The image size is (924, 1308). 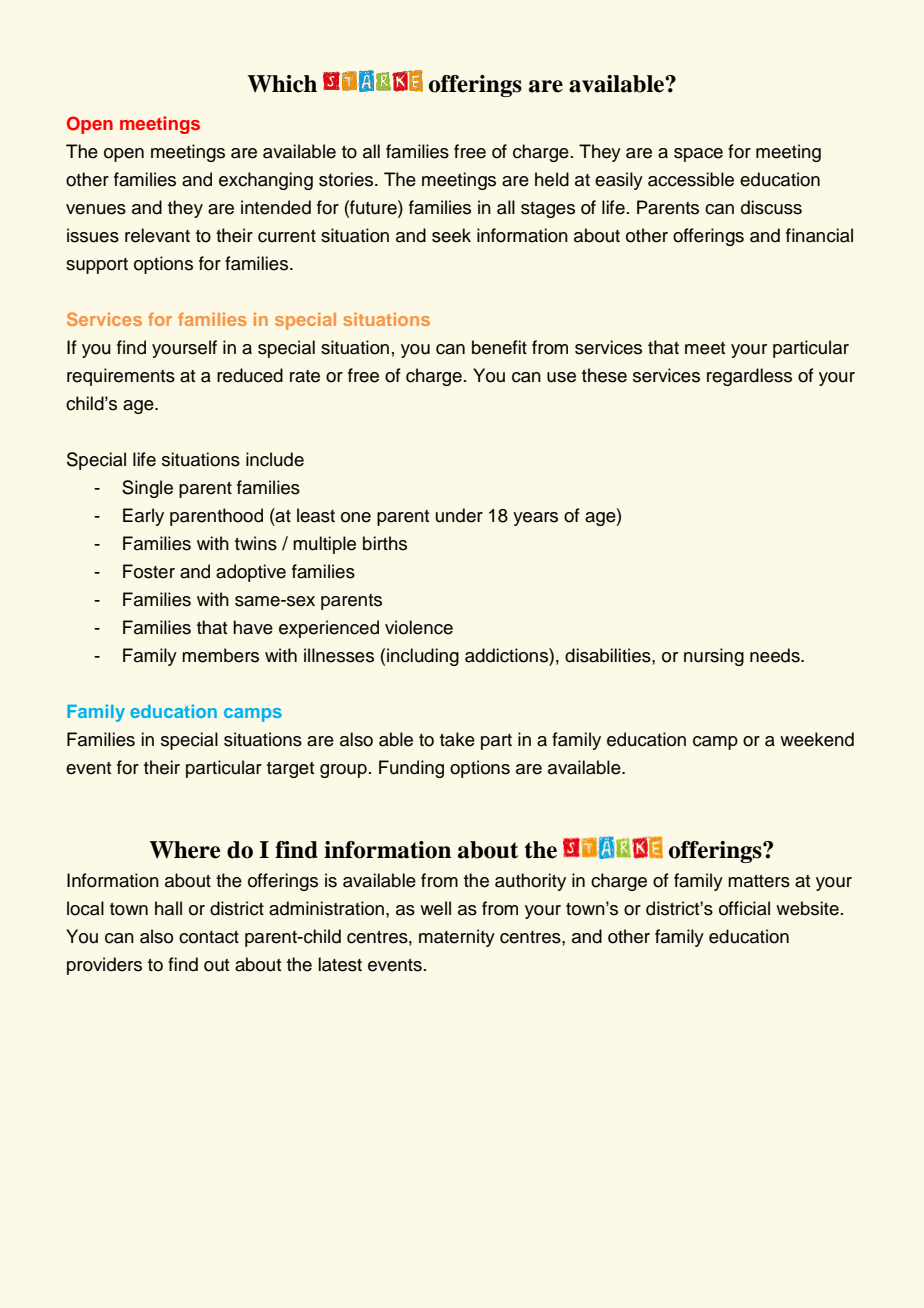 I want to click on nursing, so click(x=714, y=657).
